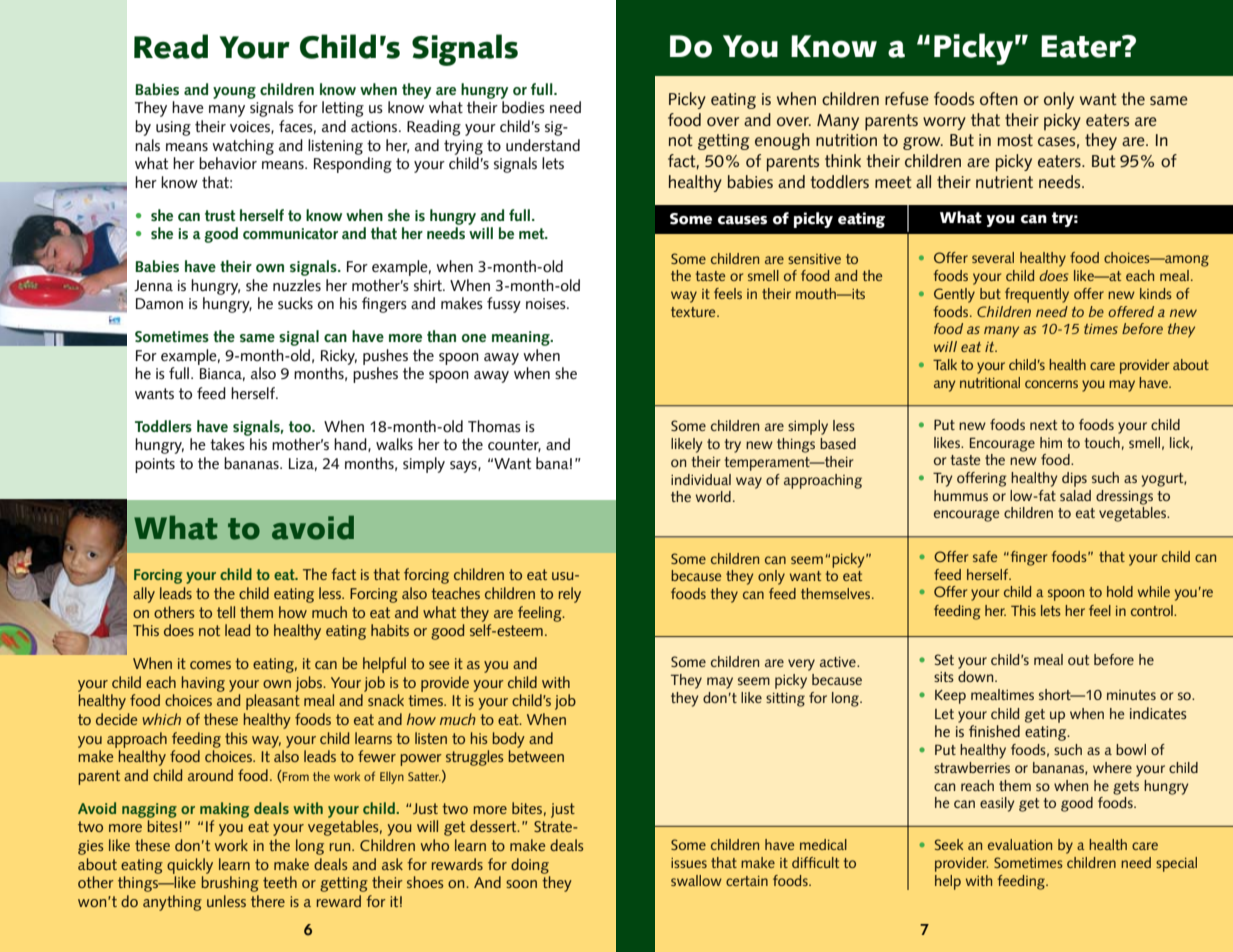  I want to click on Ricky, so click(339, 357).
